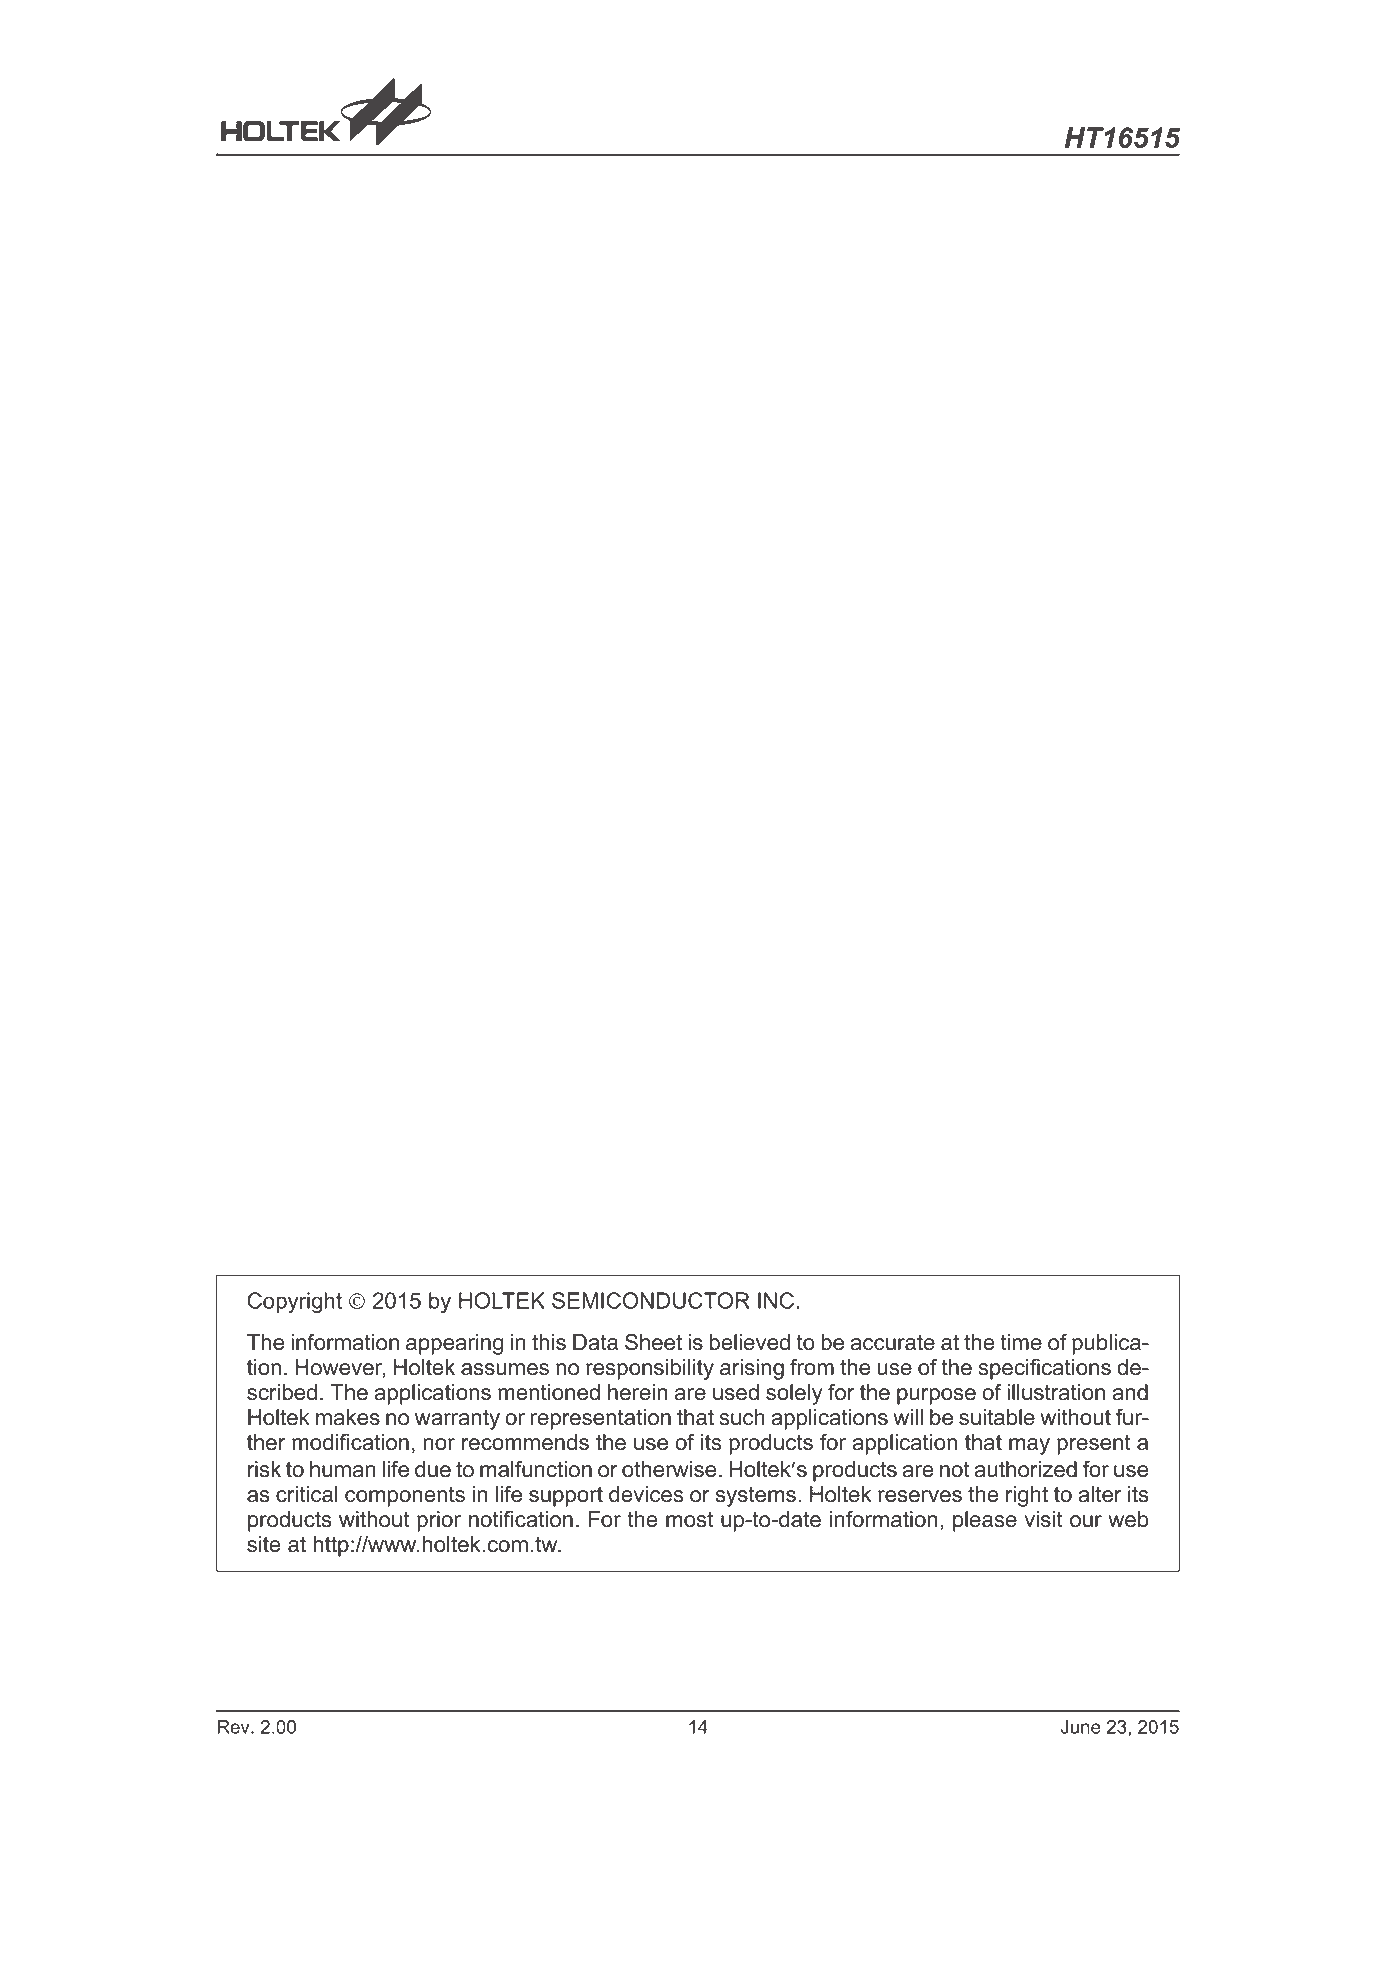 Image resolution: width=1396 pixels, height=1976 pixels. I want to click on June, so click(1081, 1727).
